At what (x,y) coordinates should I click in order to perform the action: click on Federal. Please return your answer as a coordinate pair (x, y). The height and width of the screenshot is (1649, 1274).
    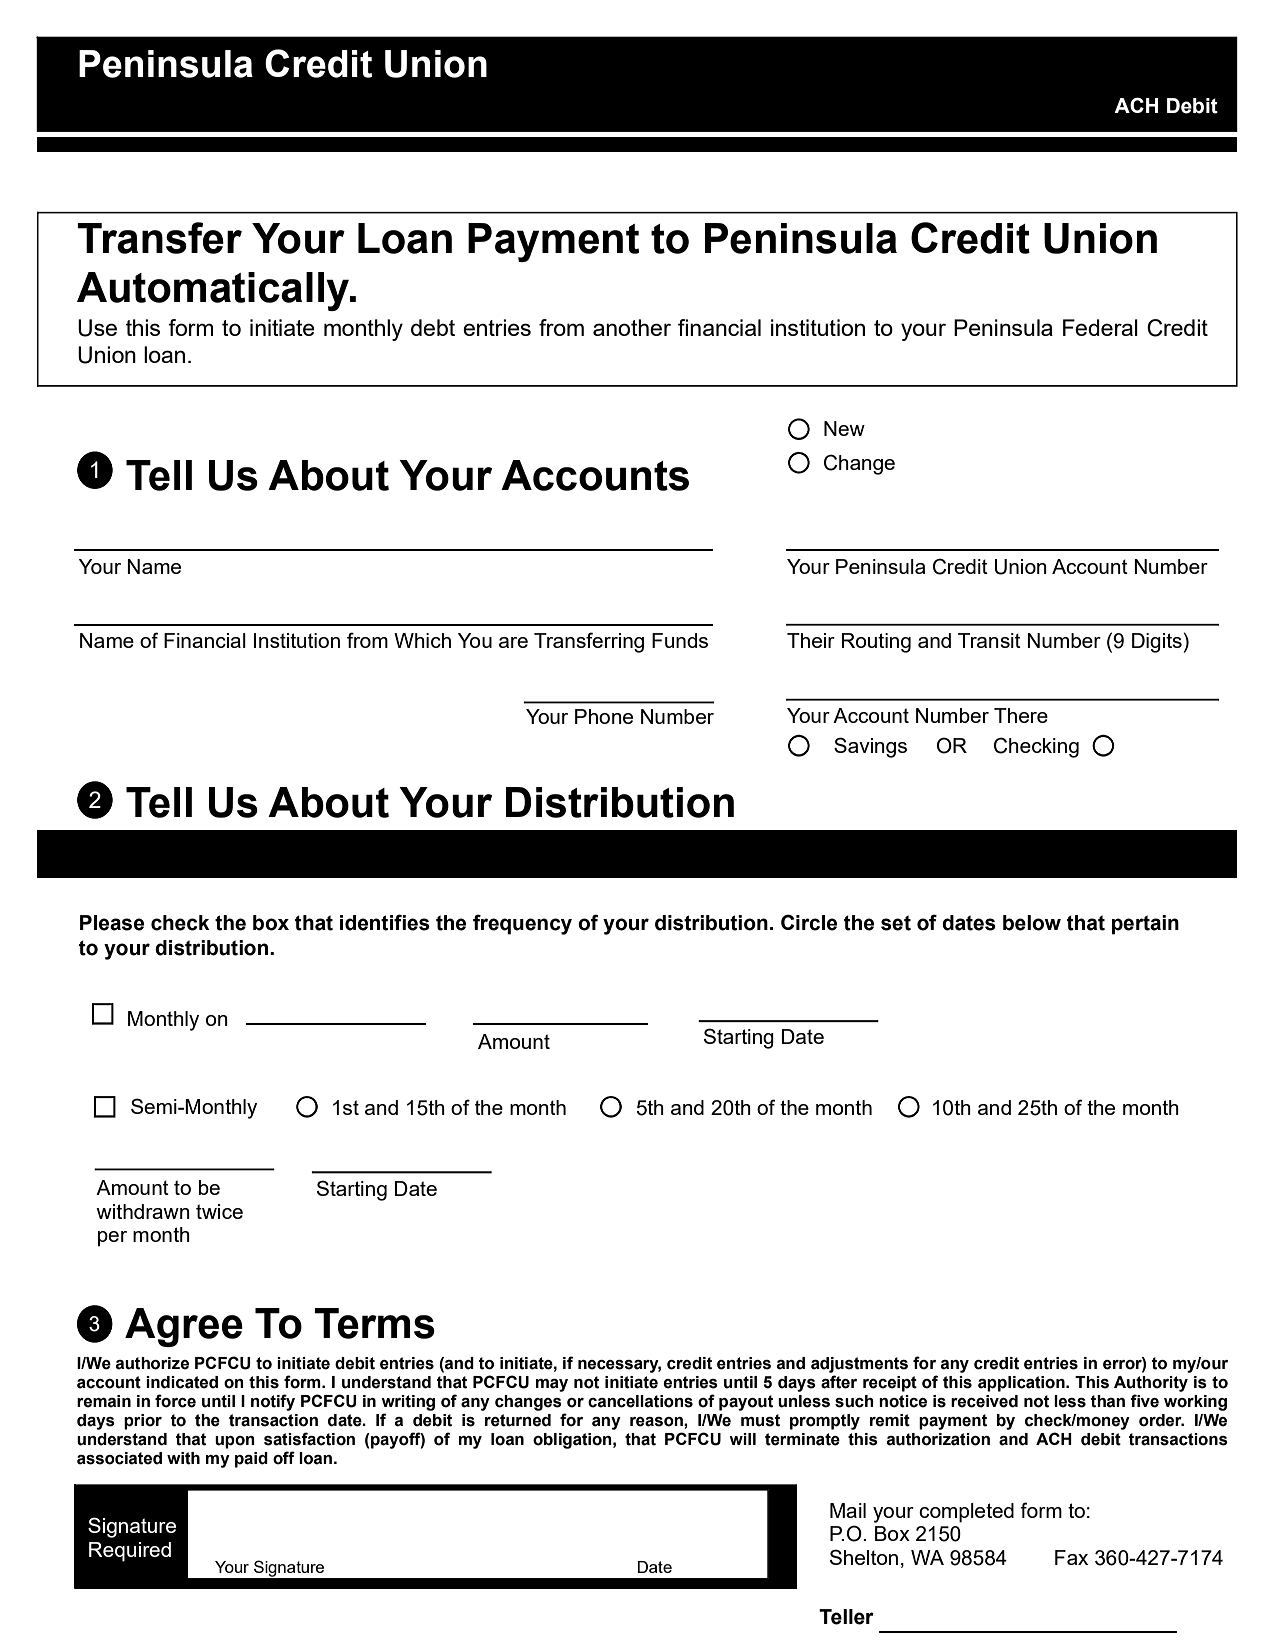
    Looking at the image, I should click on (1100, 327).
